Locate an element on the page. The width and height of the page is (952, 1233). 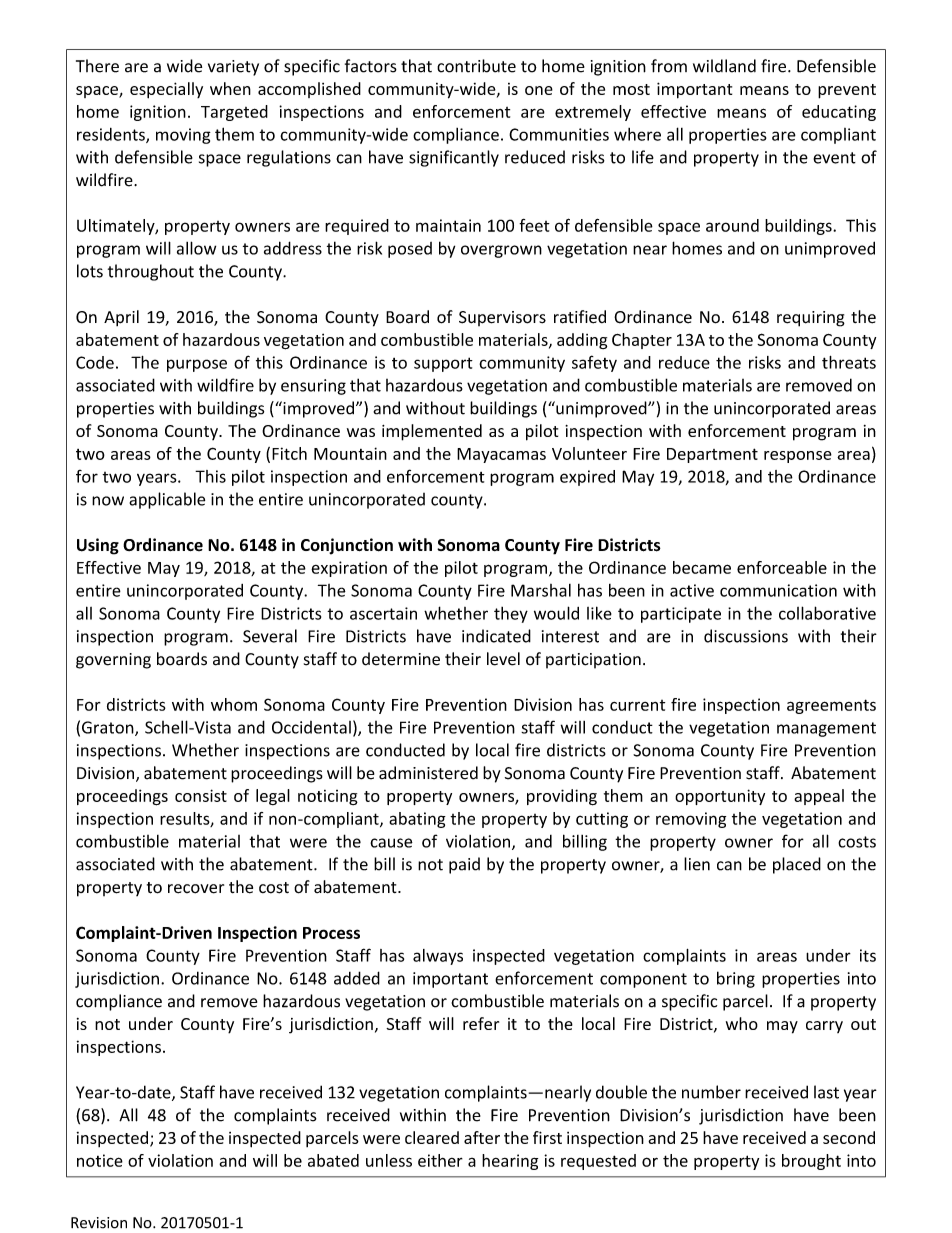
always is located at coordinates (438, 957).
